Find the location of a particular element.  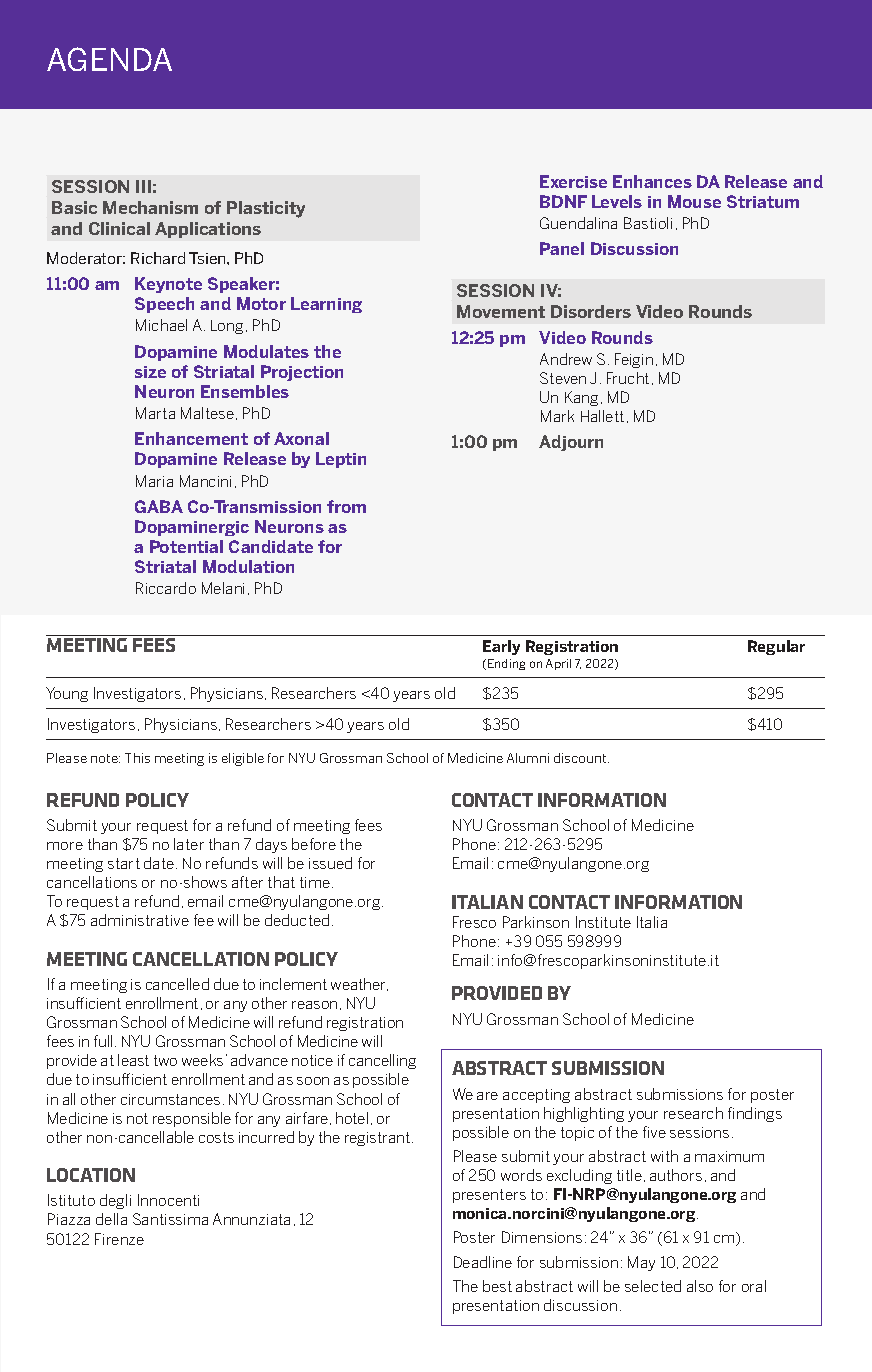

findings is located at coordinates (755, 1114).
